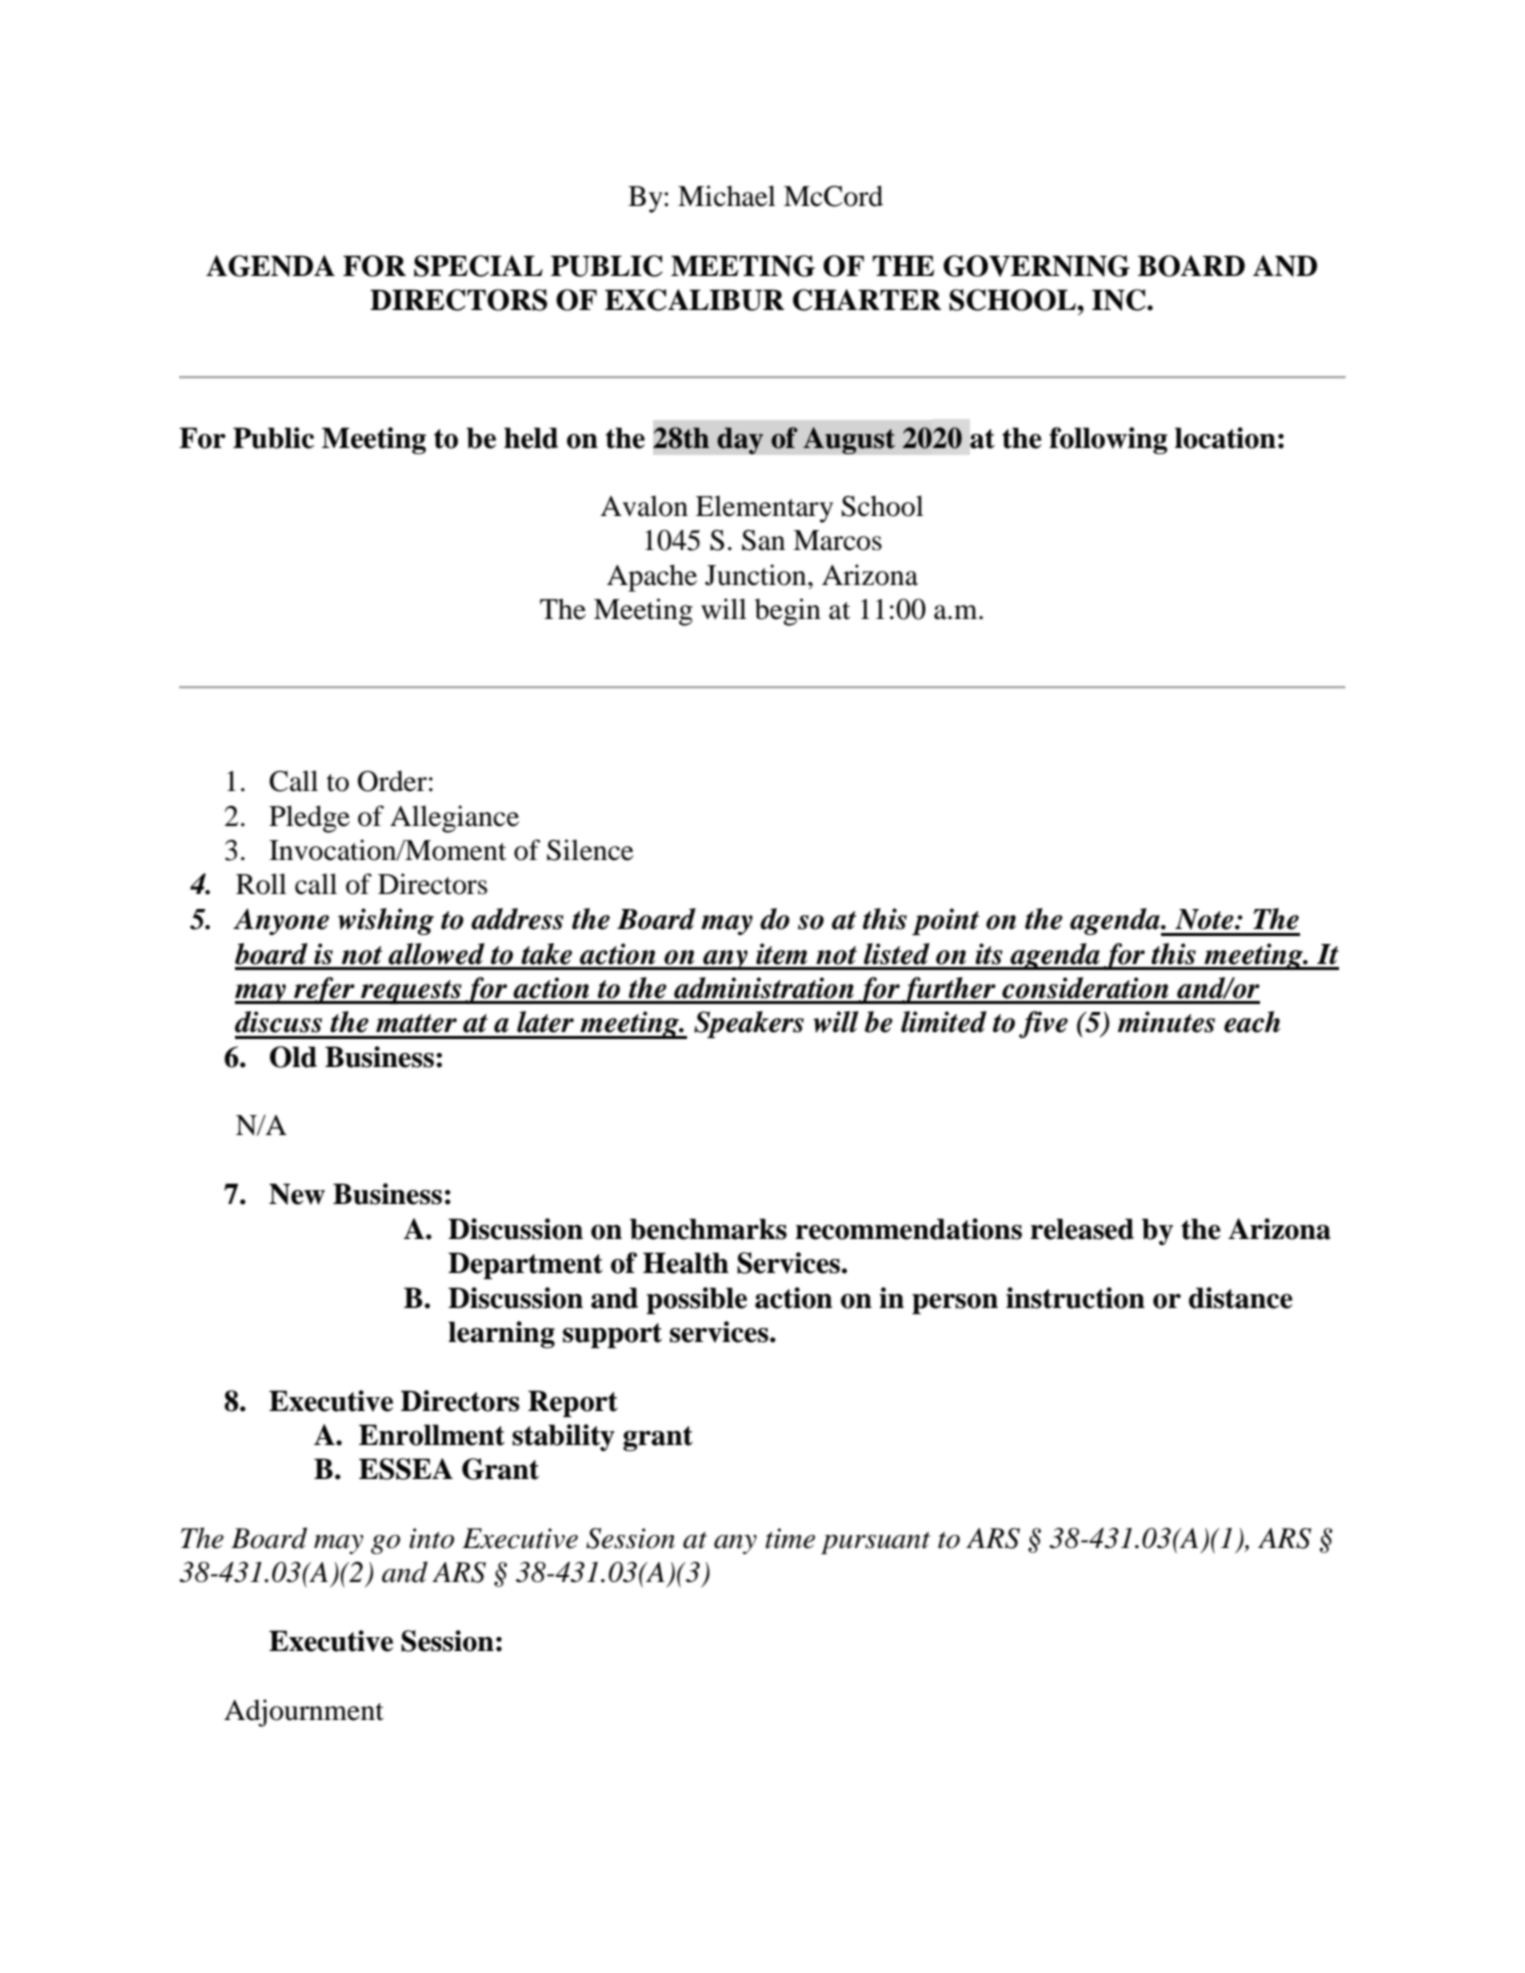 The image size is (1525, 1973). I want to click on INC, so click(1120, 300).
